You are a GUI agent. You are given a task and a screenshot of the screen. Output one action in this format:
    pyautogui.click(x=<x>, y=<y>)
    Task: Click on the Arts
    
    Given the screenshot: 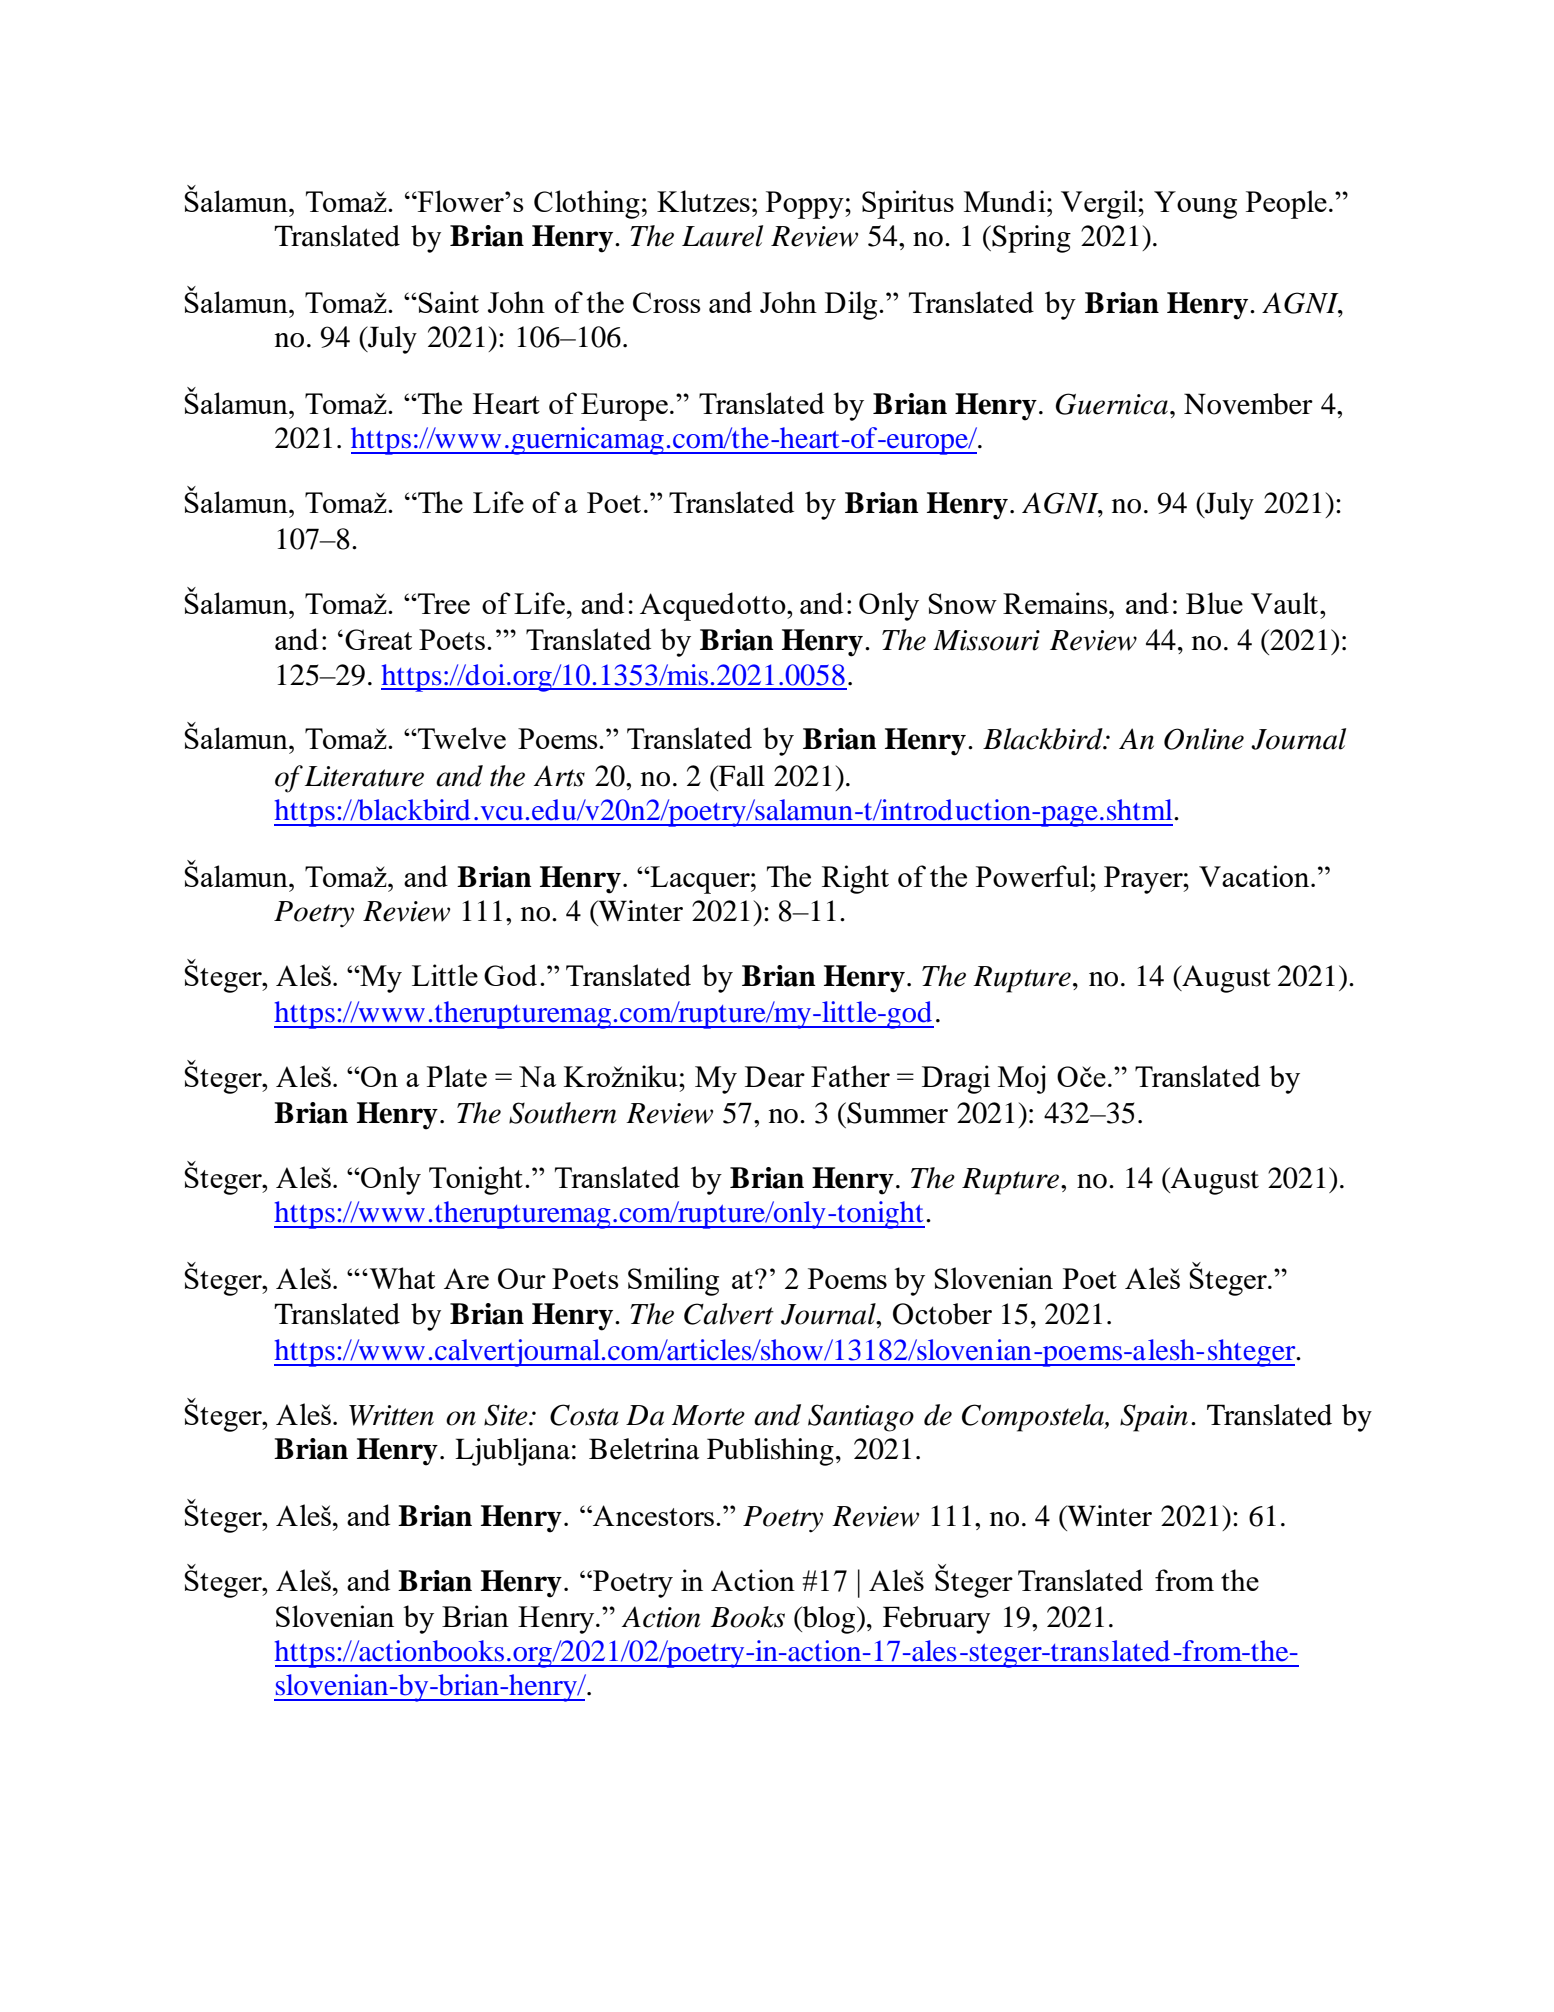 What is the action you would take?
    pyautogui.click(x=559, y=776)
